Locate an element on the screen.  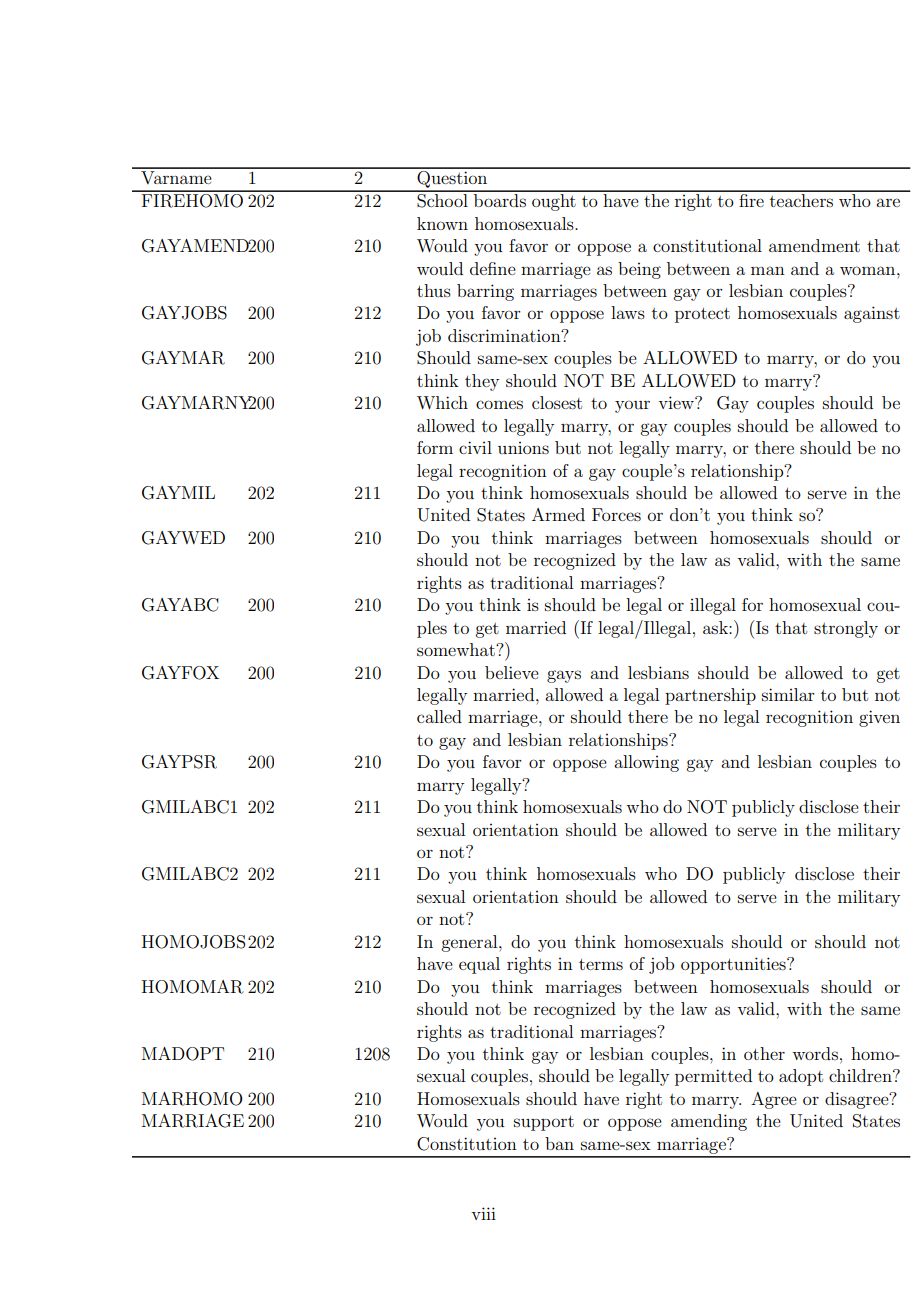
amendment is located at coordinates (814, 245).
